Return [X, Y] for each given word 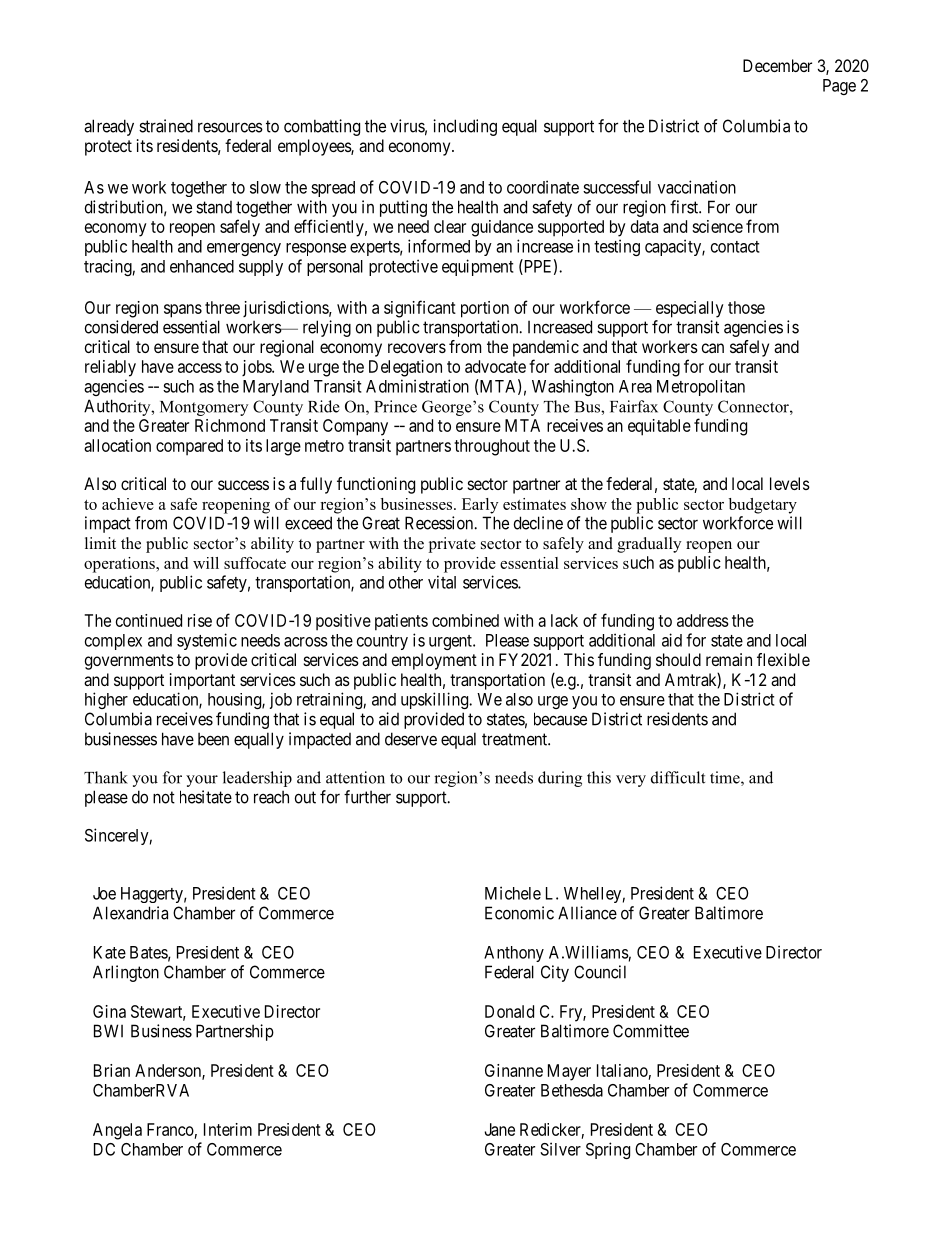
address [703, 620]
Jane [499, 1129]
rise [200, 620]
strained [166, 126]
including [465, 127]
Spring [608, 1150]
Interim [228, 1129]
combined [465, 620]
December [777, 65]
